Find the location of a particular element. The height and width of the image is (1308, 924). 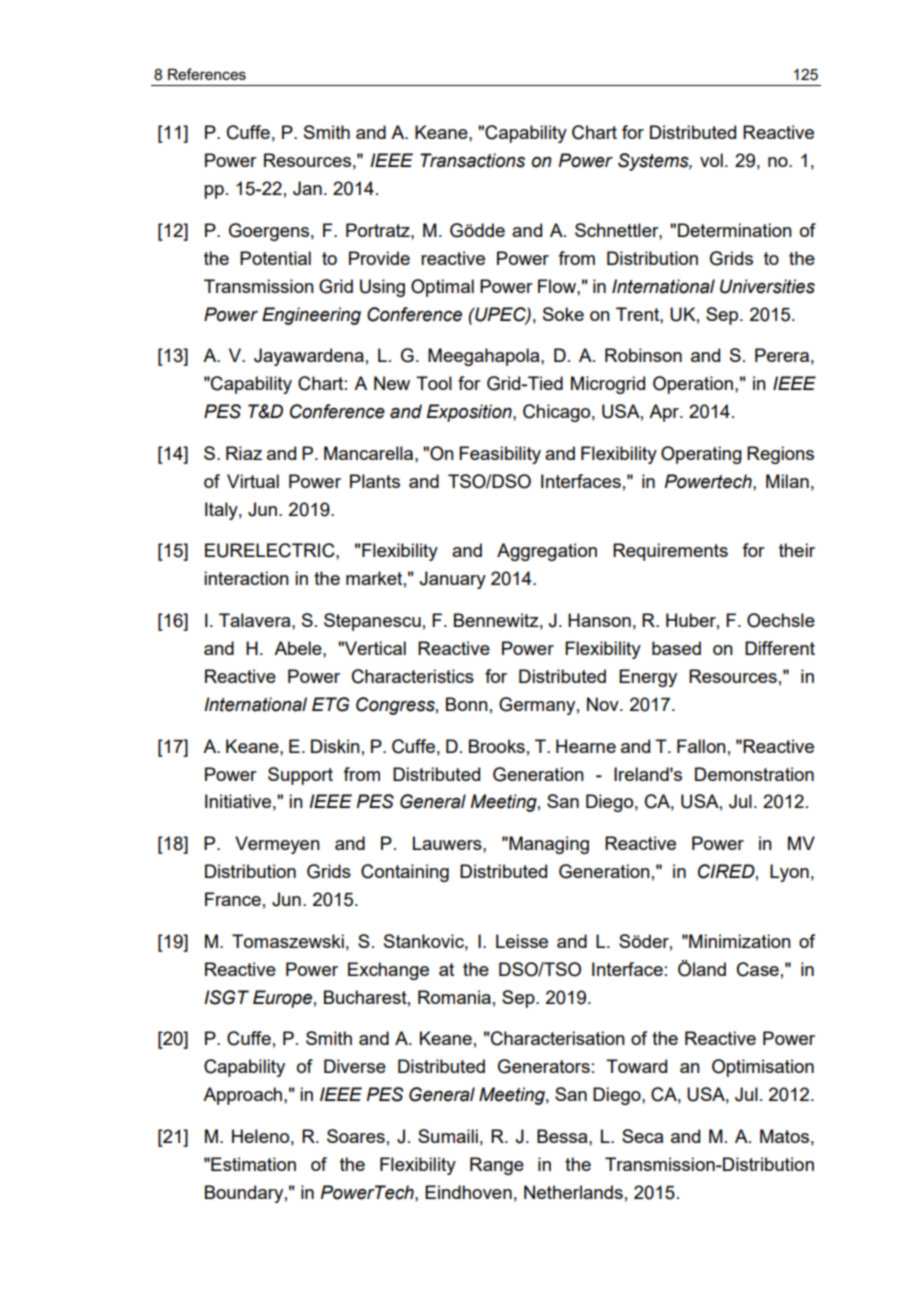

vol is located at coordinates (711, 160).
